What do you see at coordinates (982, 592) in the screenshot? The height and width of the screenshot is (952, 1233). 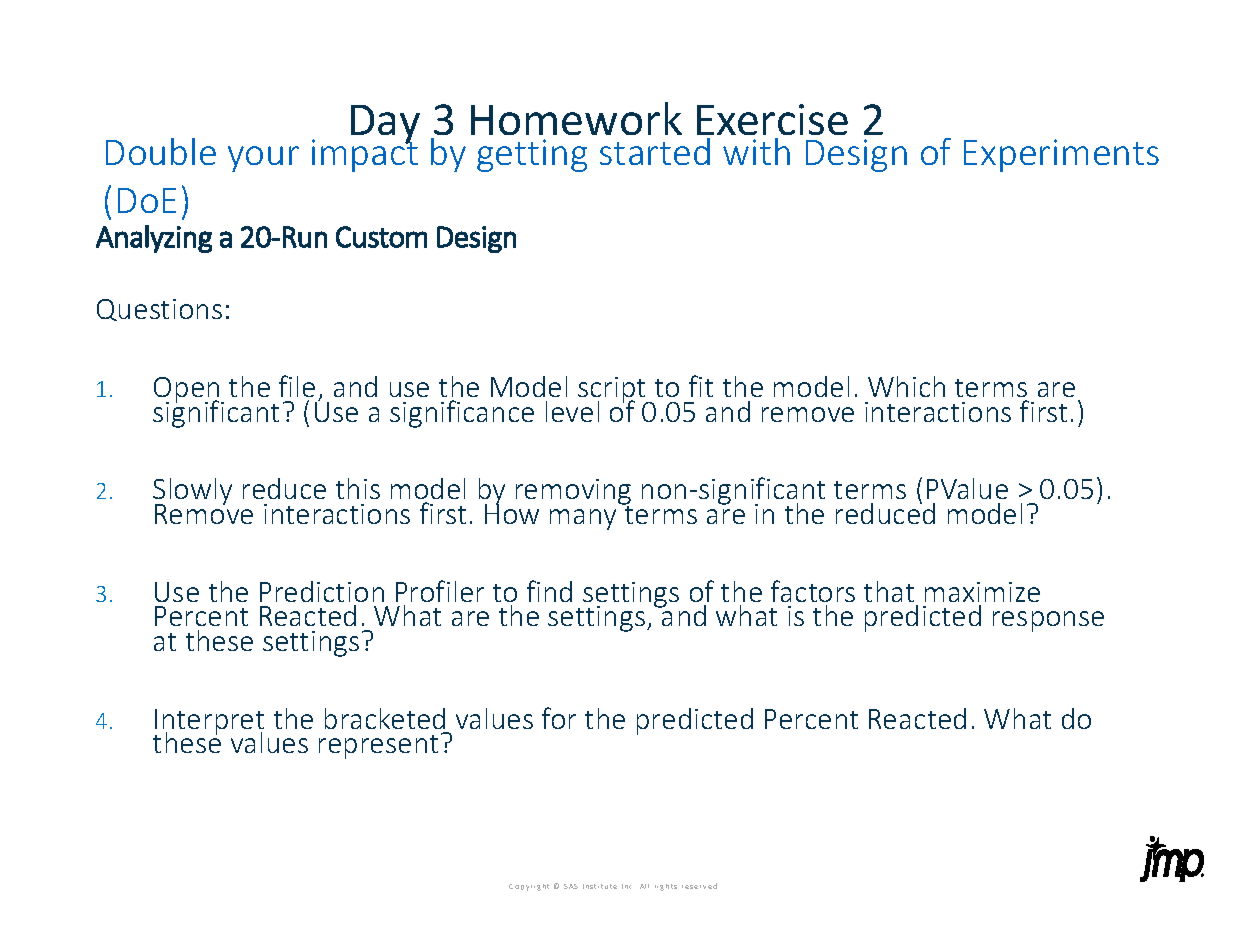 I see `maximize` at bounding box center [982, 592].
